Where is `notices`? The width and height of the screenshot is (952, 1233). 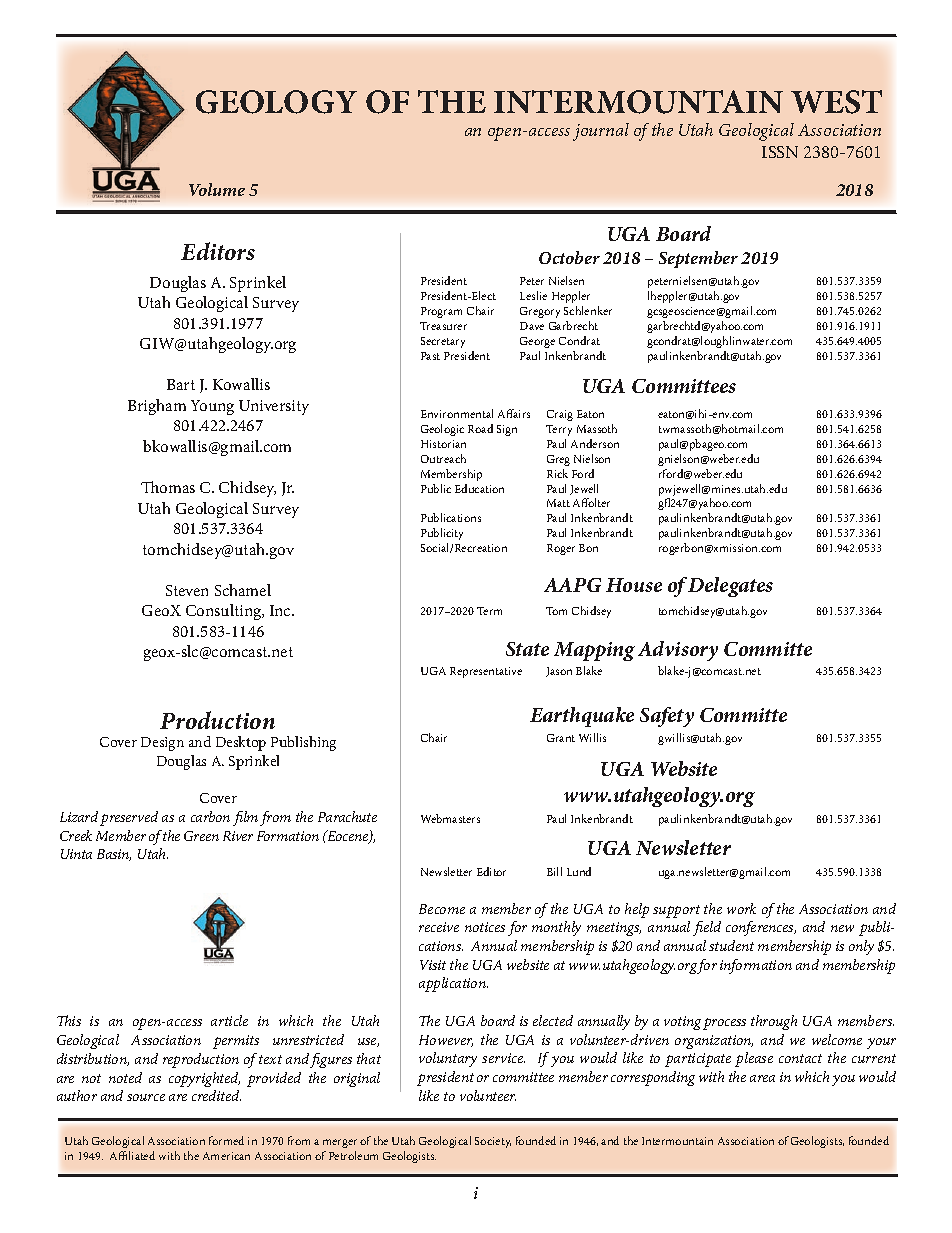 notices is located at coordinates (485, 927).
